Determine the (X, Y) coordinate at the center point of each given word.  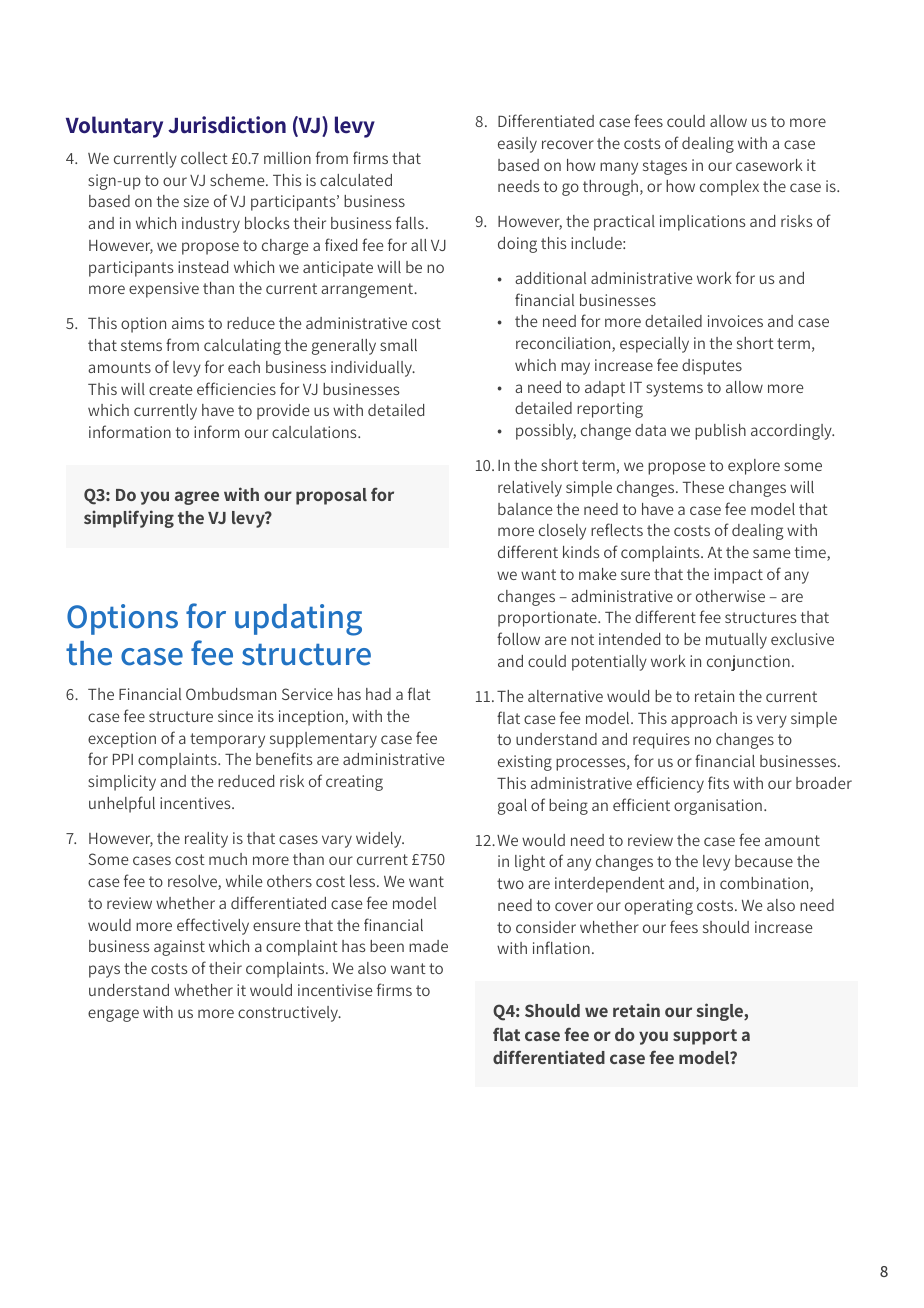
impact (738, 576)
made (428, 946)
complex (729, 188)
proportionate (548, 619)
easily (517, 145)
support (705, 1037)
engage (113, 1015)
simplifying (129, 519)
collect (204, 158)
